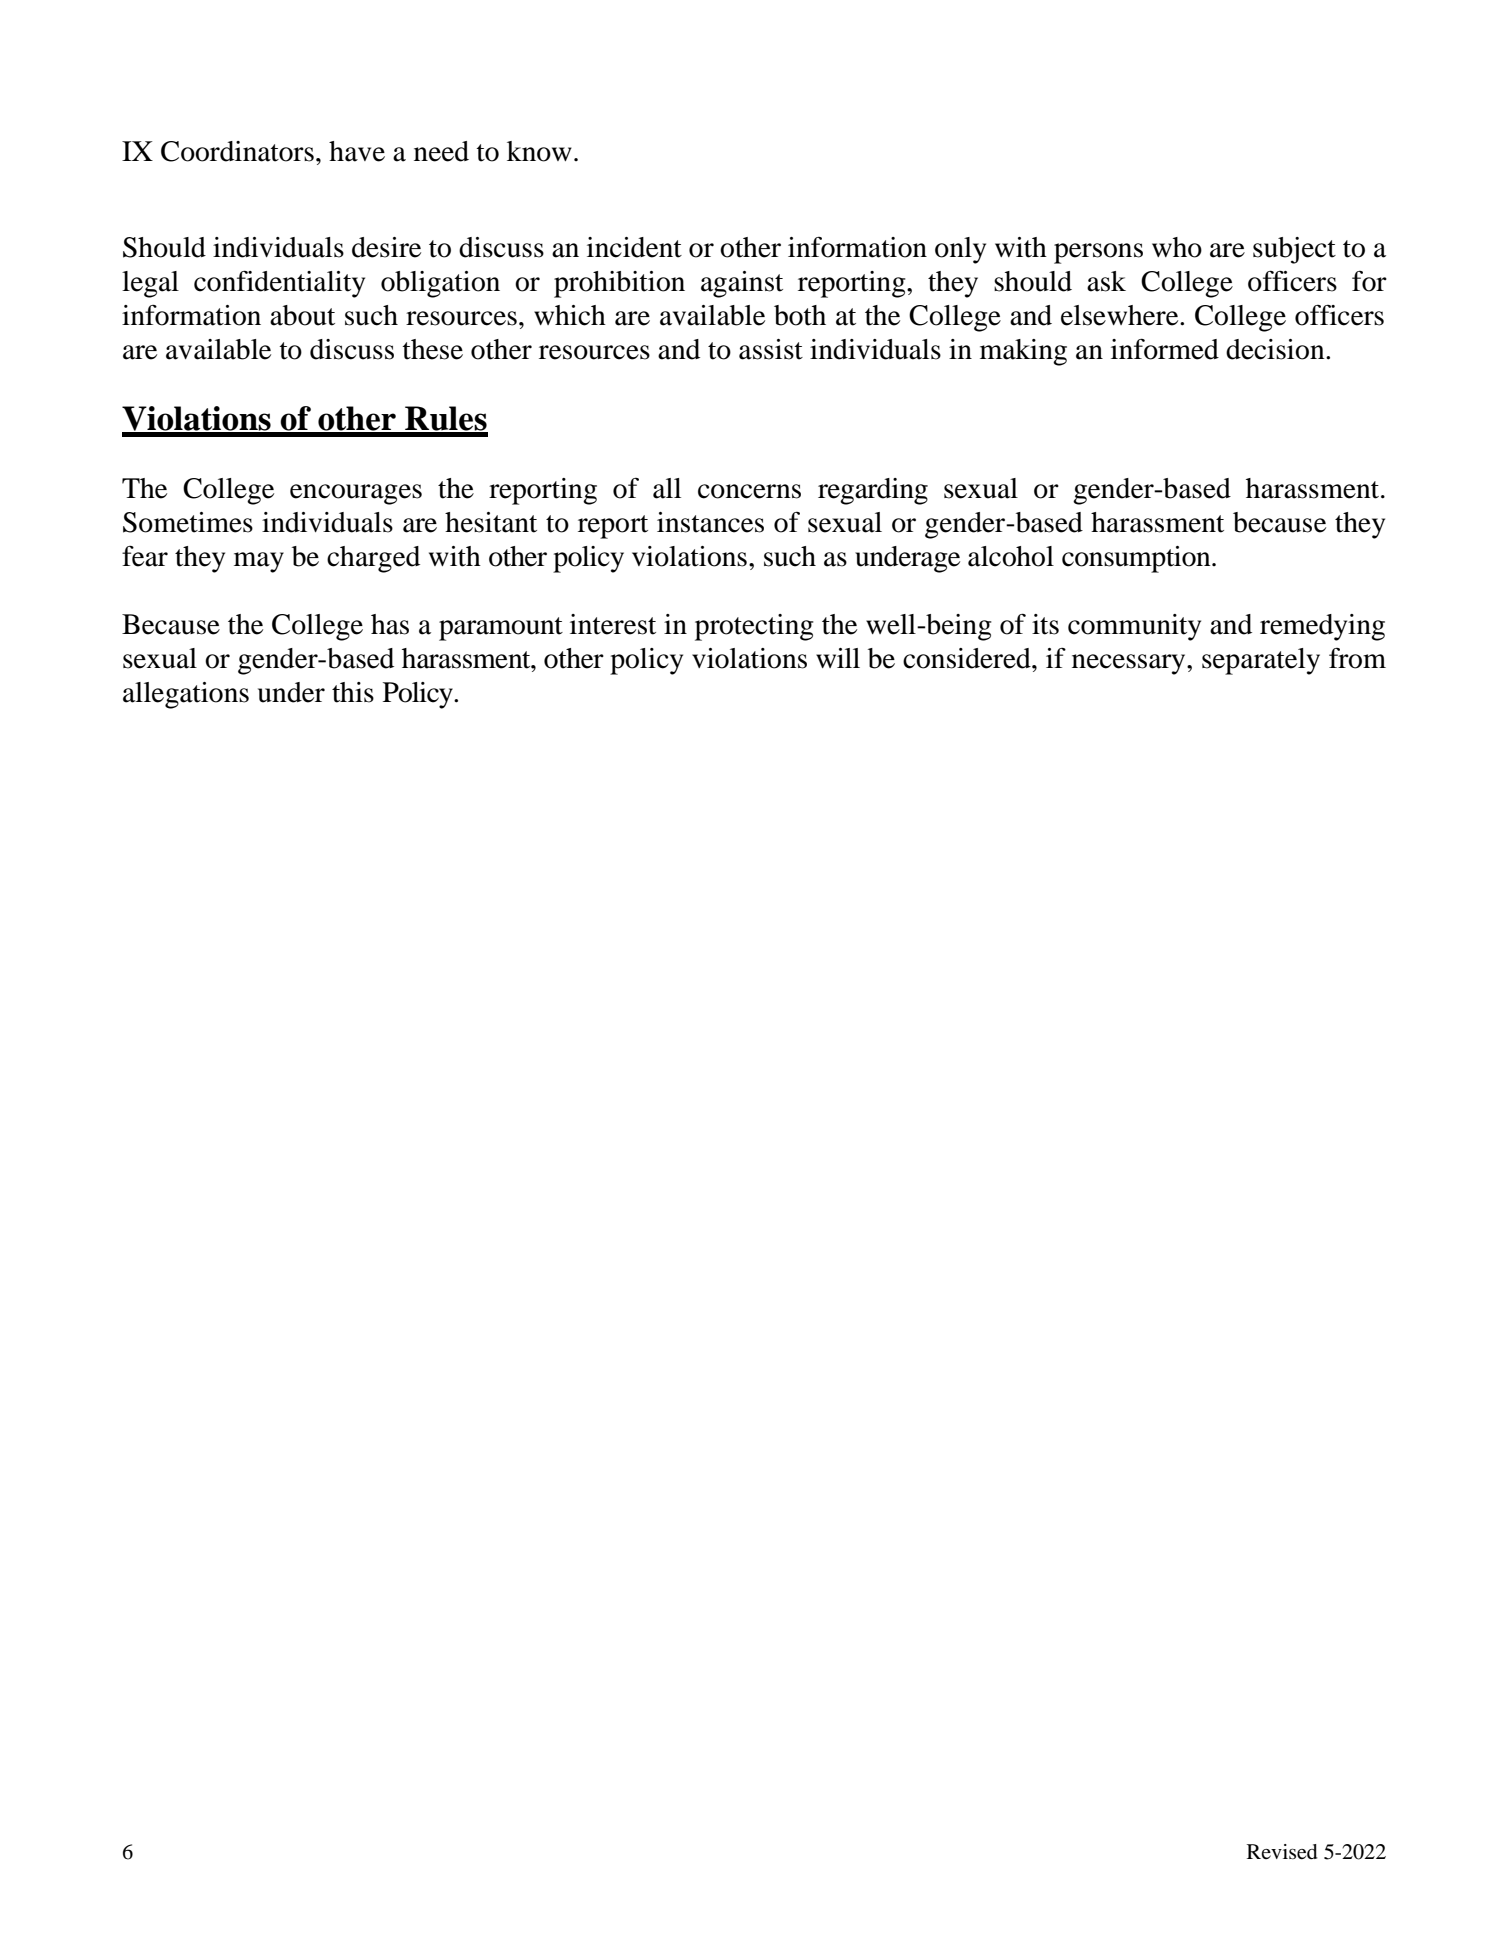 This screenshot has height=1952, width=1508. I want to click on will, so click(838, 658).
